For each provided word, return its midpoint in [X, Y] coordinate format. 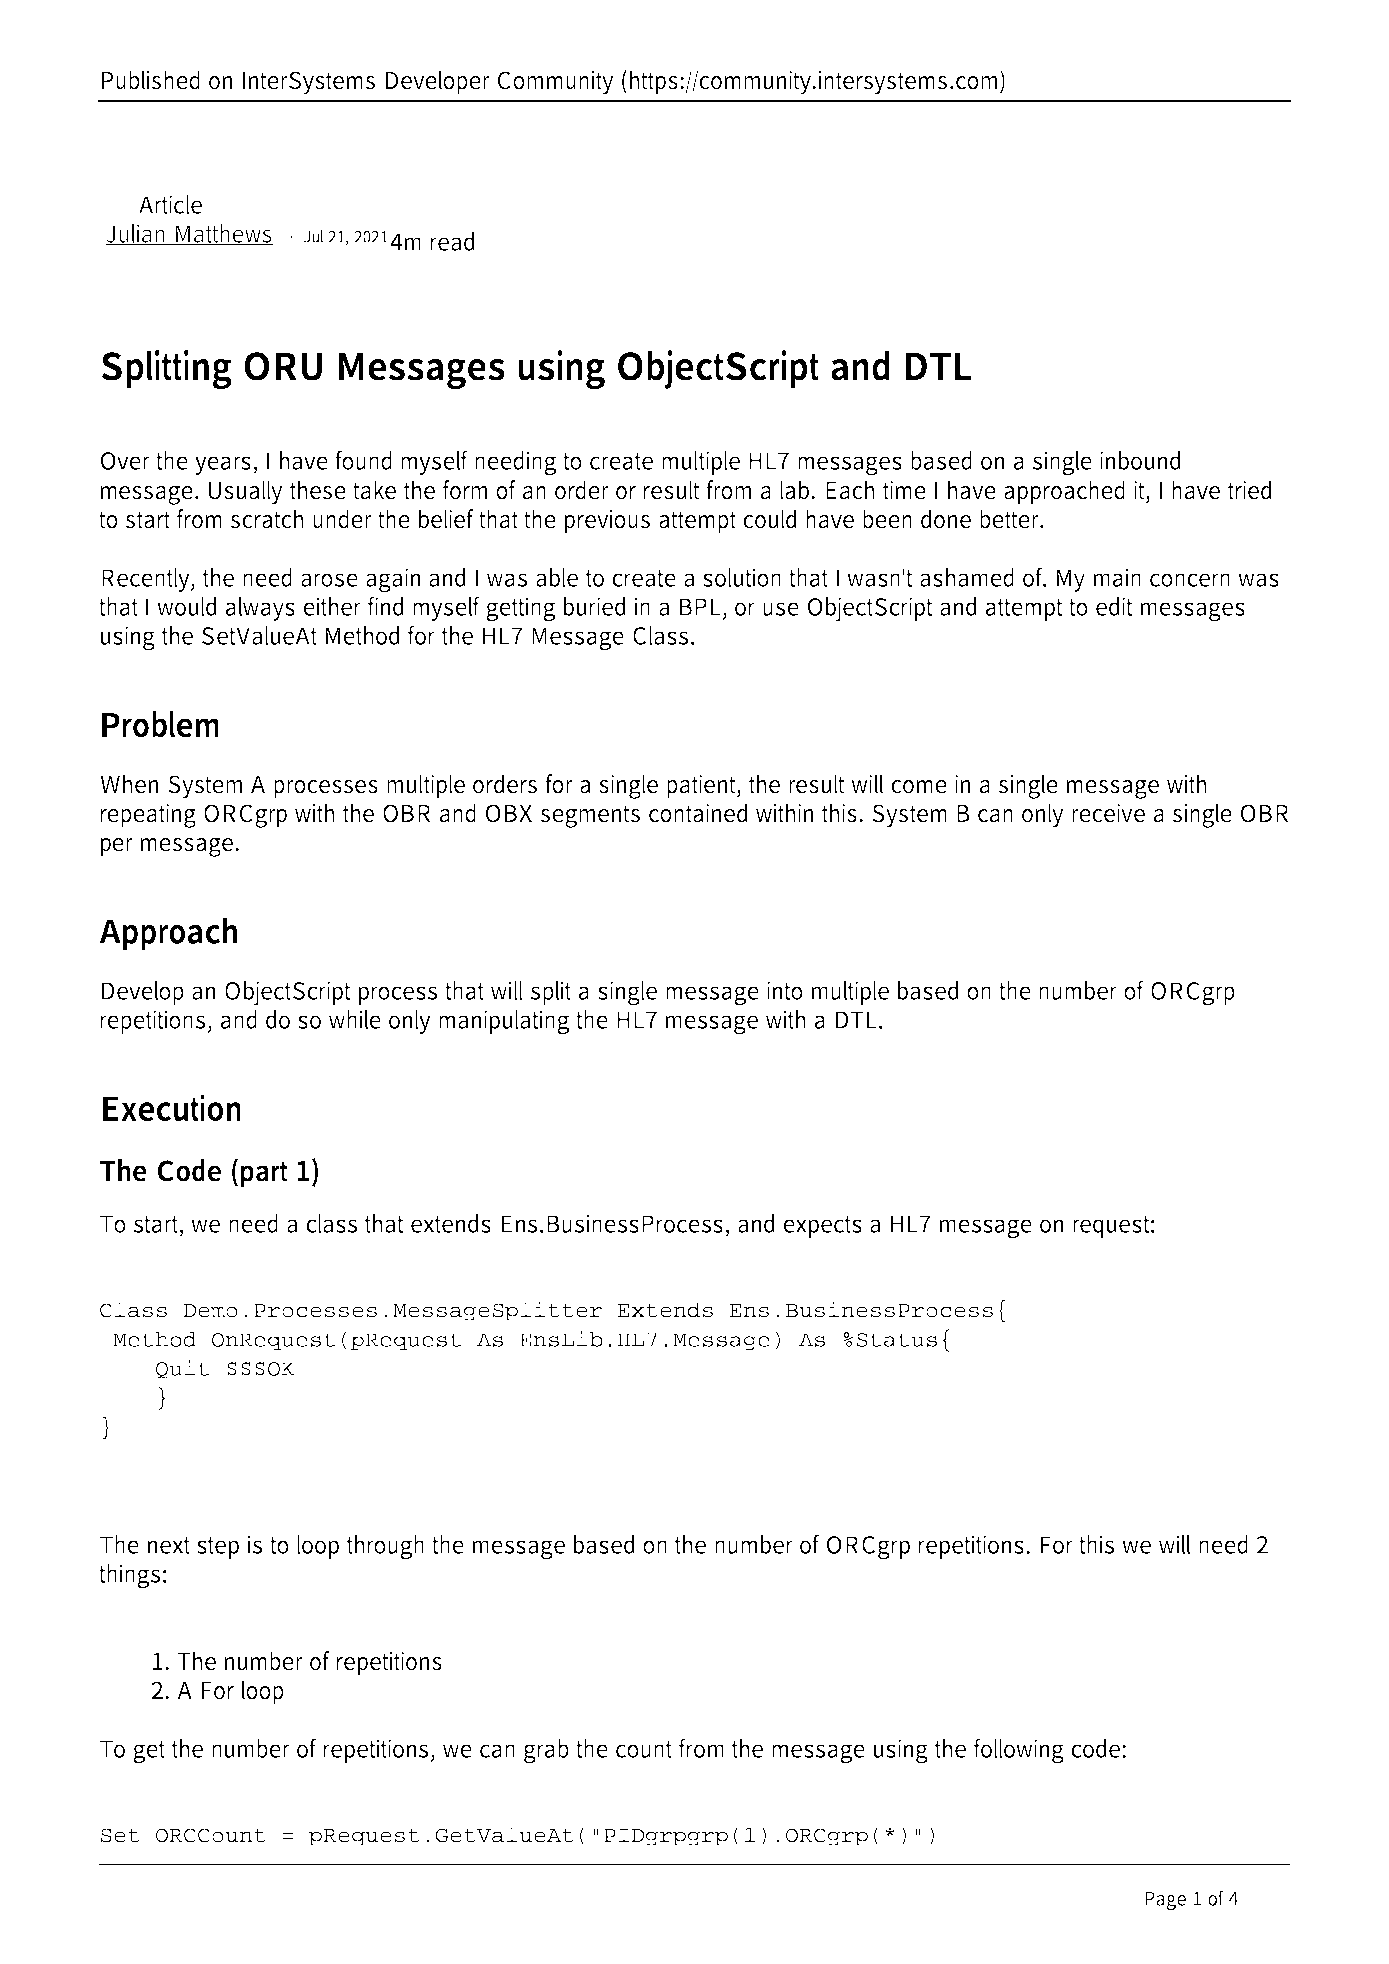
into [785, 990]
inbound [1140, 460]
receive [1108, 813]
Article [170, 204]
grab [546, 1751]
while [355, 1019]
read [452, 241]
